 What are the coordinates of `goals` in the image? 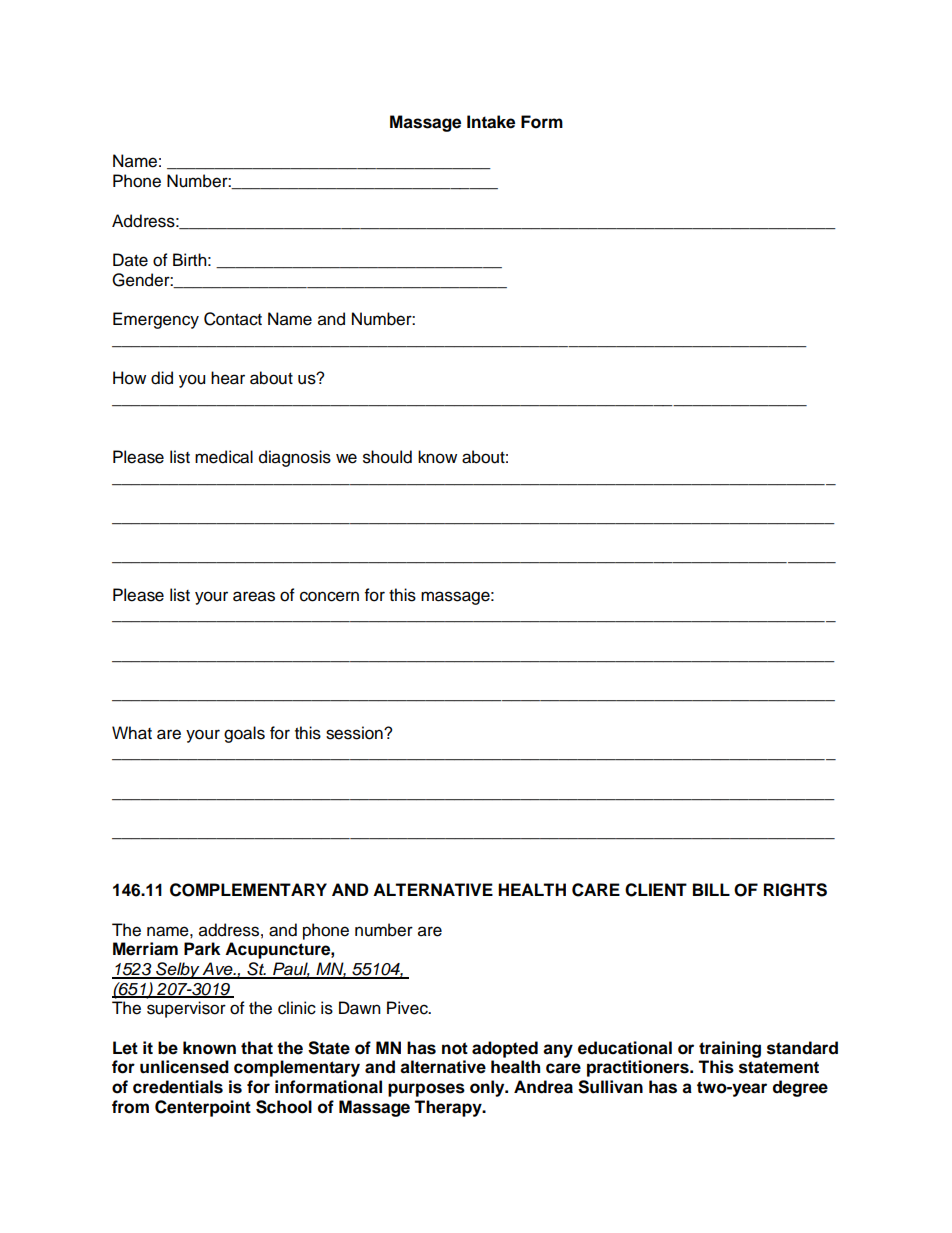 It's located at (244, 734).
